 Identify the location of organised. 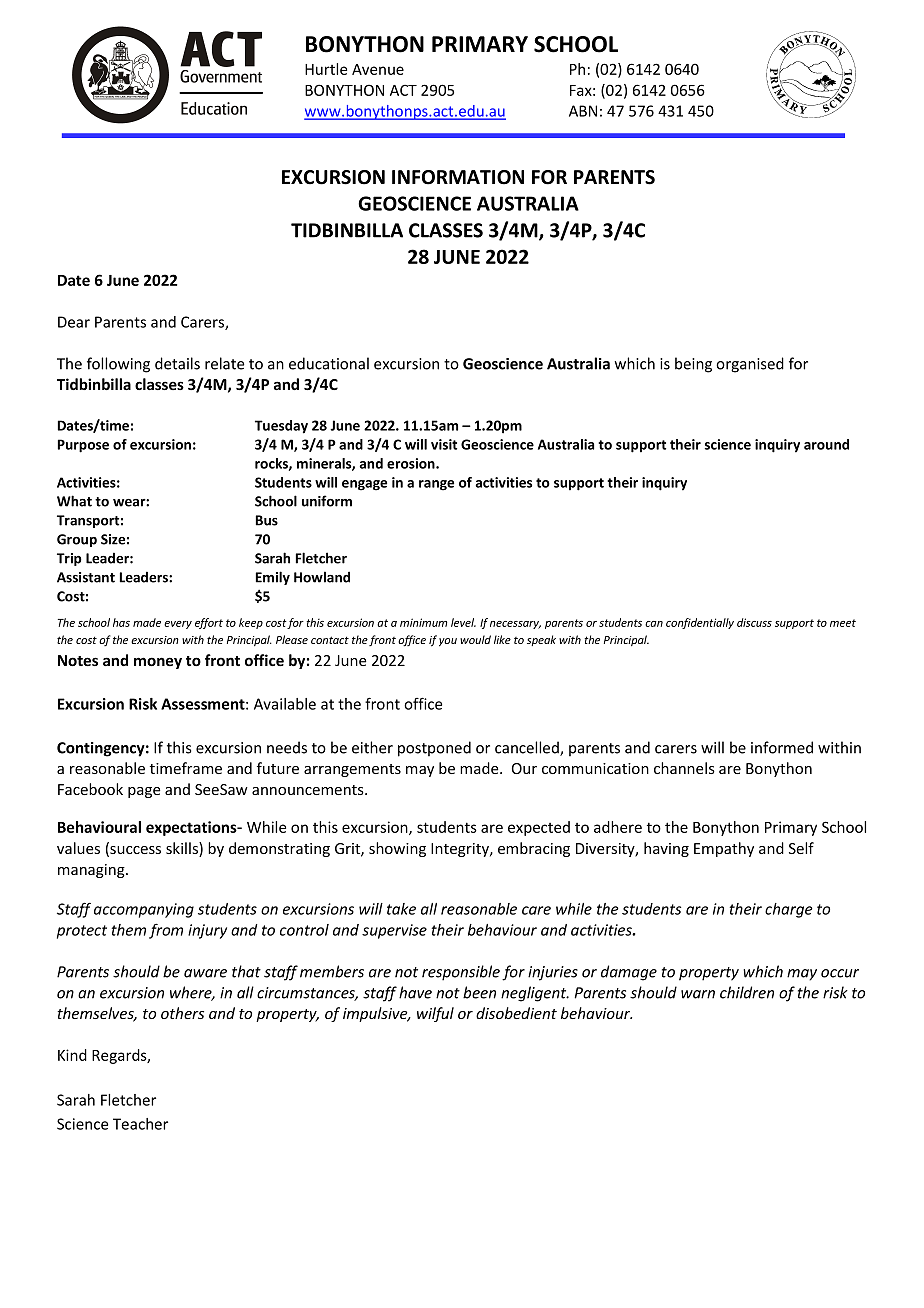
(750, 365).
